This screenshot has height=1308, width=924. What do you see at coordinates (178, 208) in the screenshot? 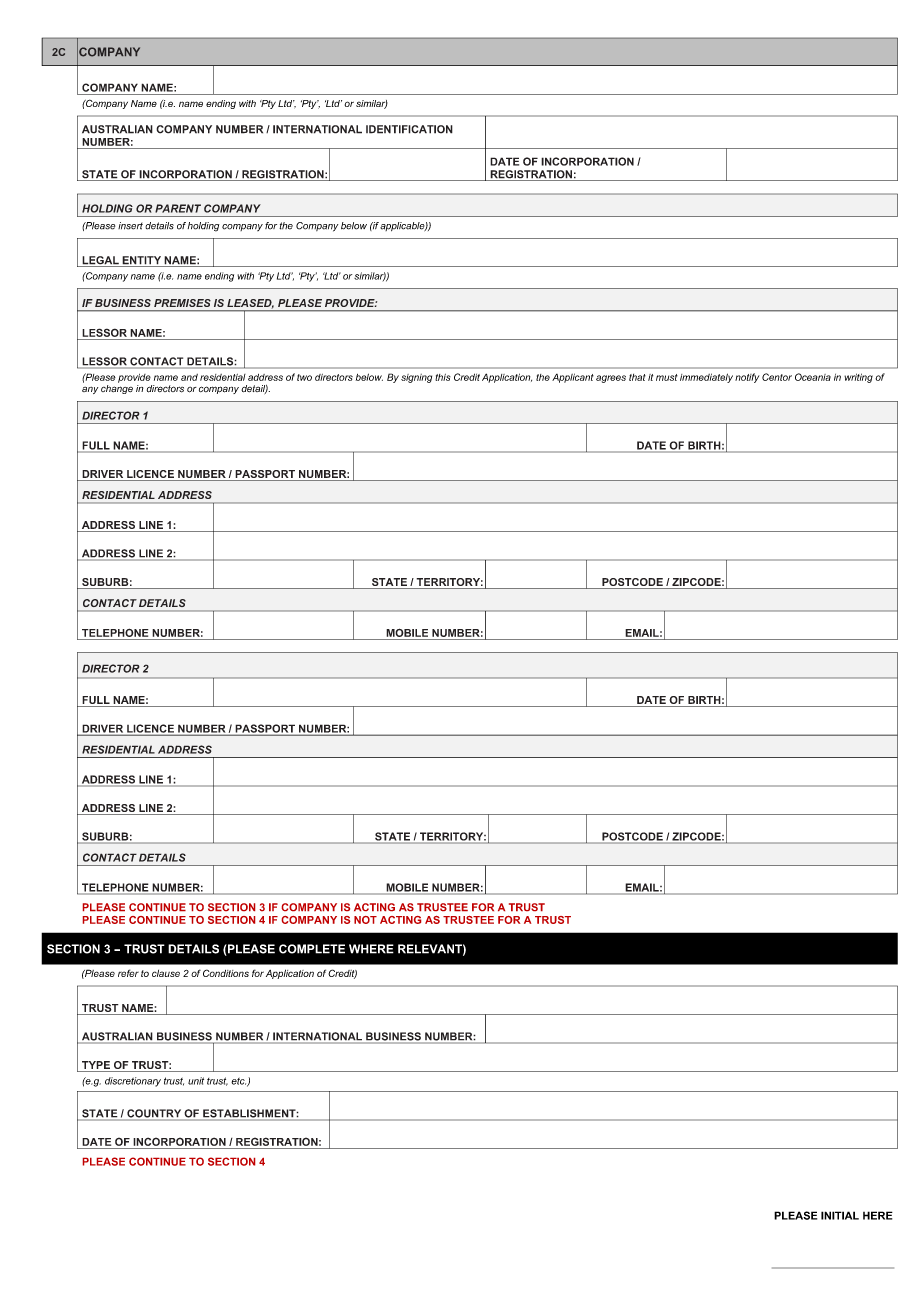
I see `PARENT` at bounding box center [178, 208].
